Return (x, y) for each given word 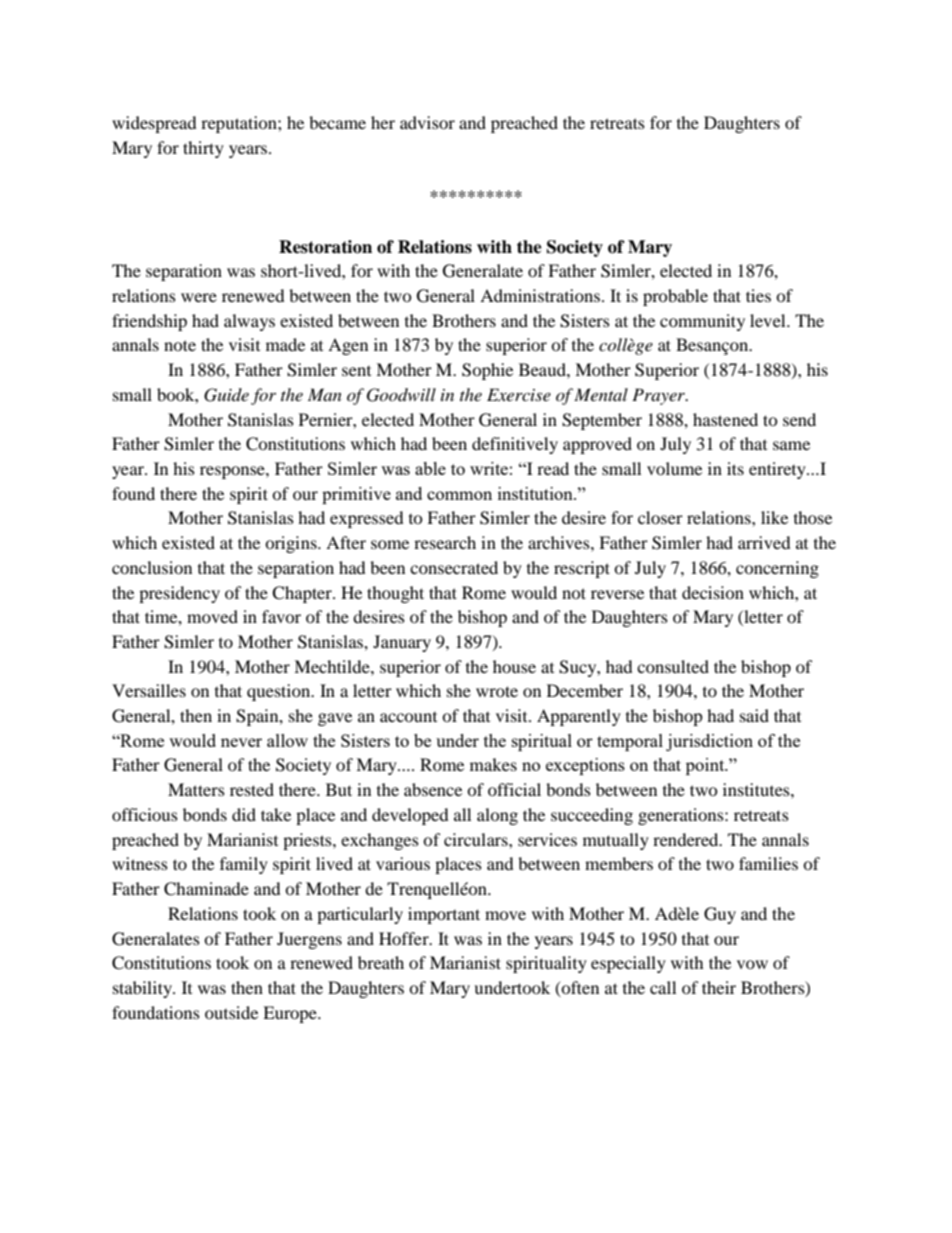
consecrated (454, 567)
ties (758, 295)
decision (713, 592)
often (579, 988)
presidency (179, 594)
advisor (427, 122)
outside (231, 1012)
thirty (203, 149)
